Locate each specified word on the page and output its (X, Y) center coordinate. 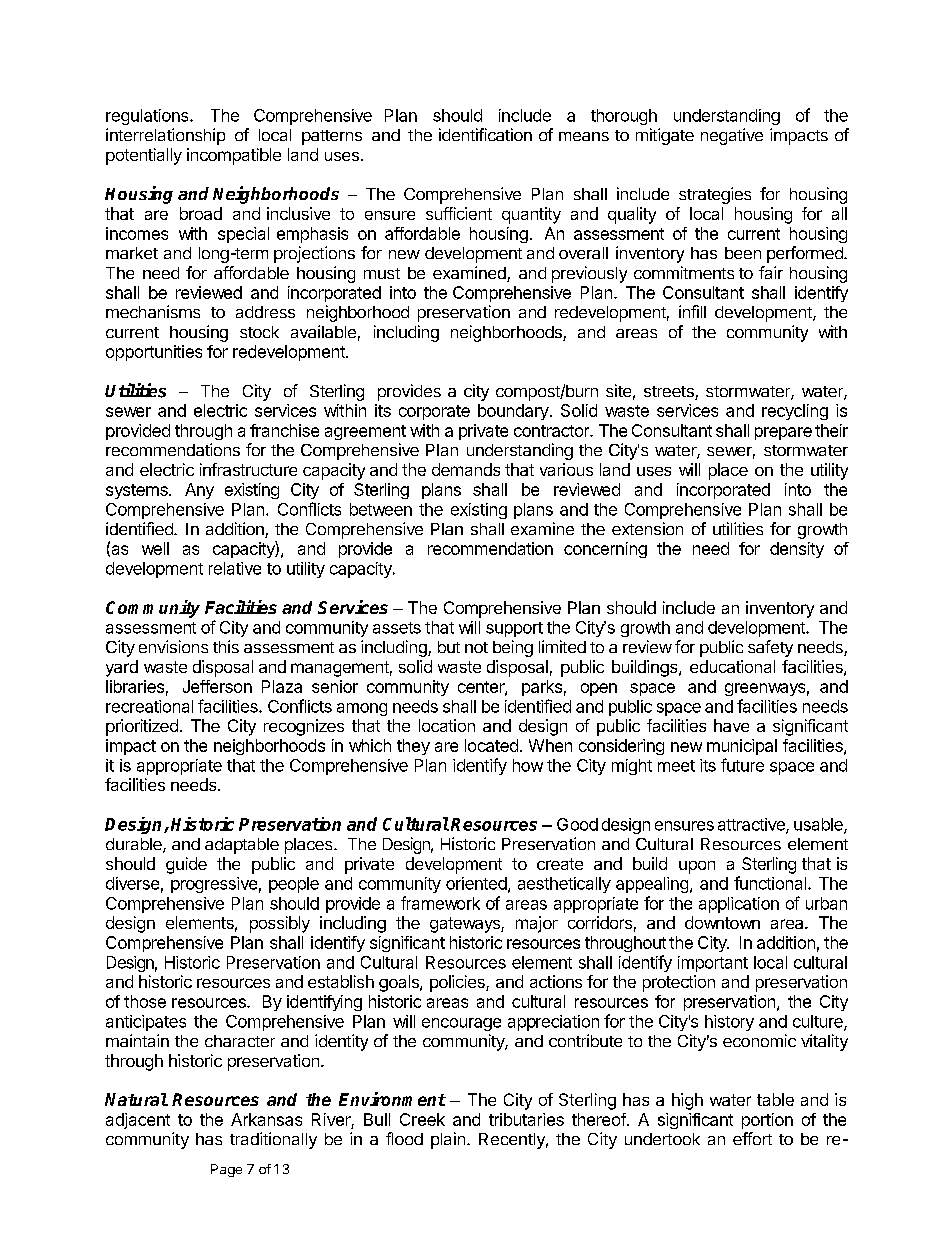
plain (448, 1140)
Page (226, 1170)
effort (752, 1138)
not (476, 647)
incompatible (234, 156)
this (226, 646)
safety (770, 648)
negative (732, 136)
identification (485, 134)
